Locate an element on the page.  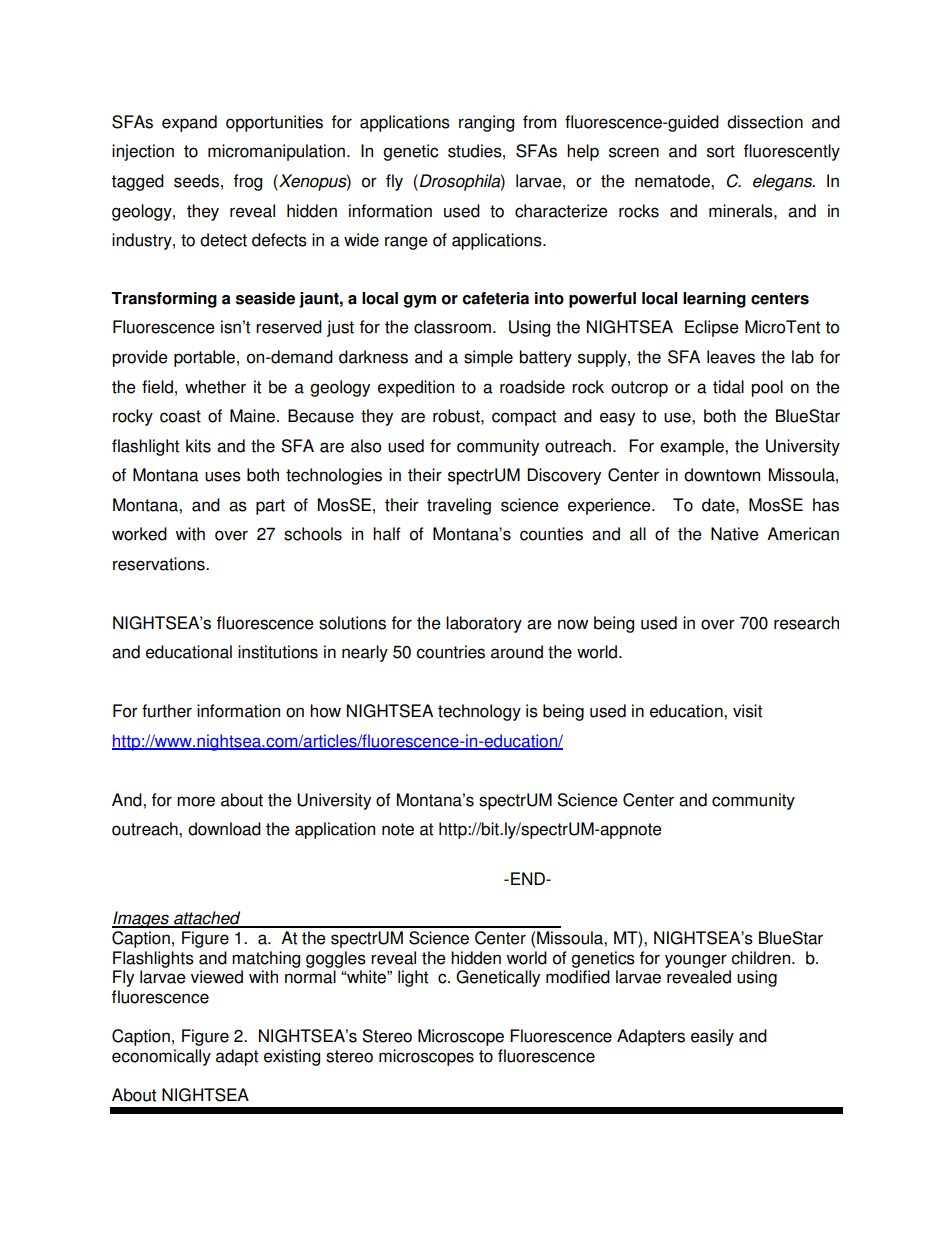
modified is located at coordinates (578, 977).
